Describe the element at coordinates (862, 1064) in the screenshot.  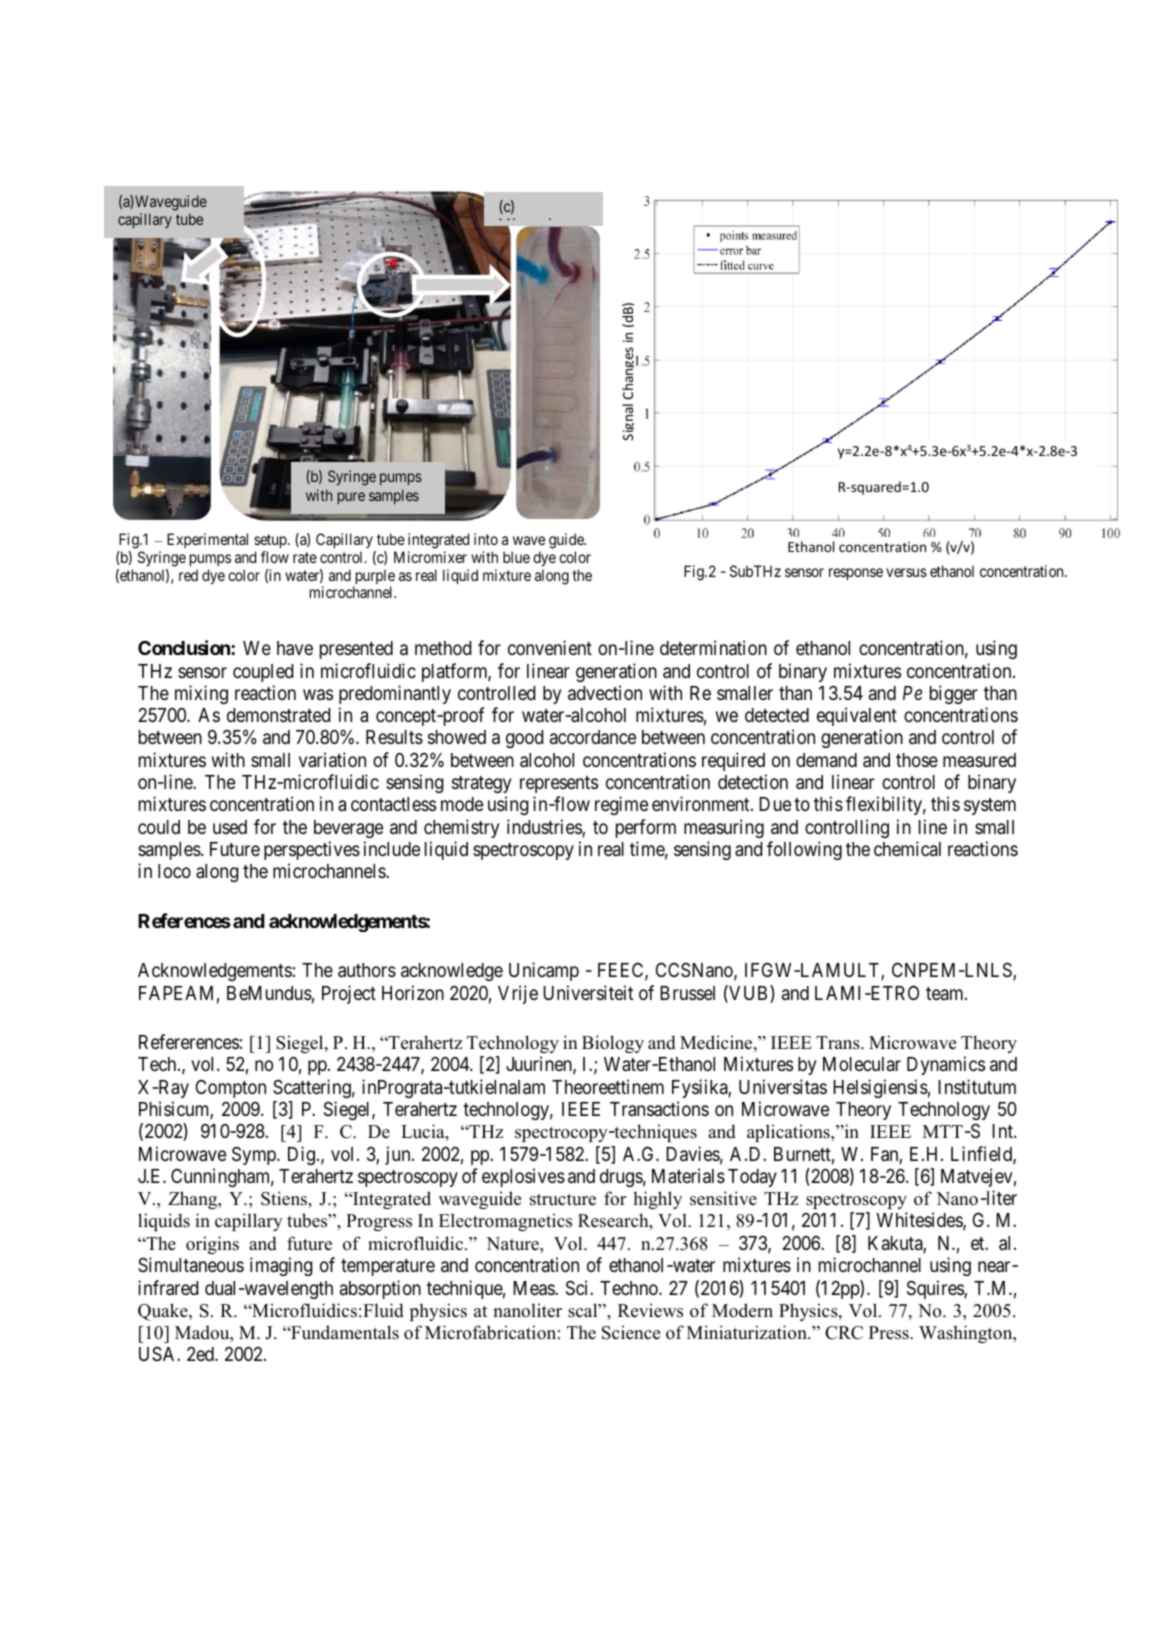
I see `Molecular` at that location.
